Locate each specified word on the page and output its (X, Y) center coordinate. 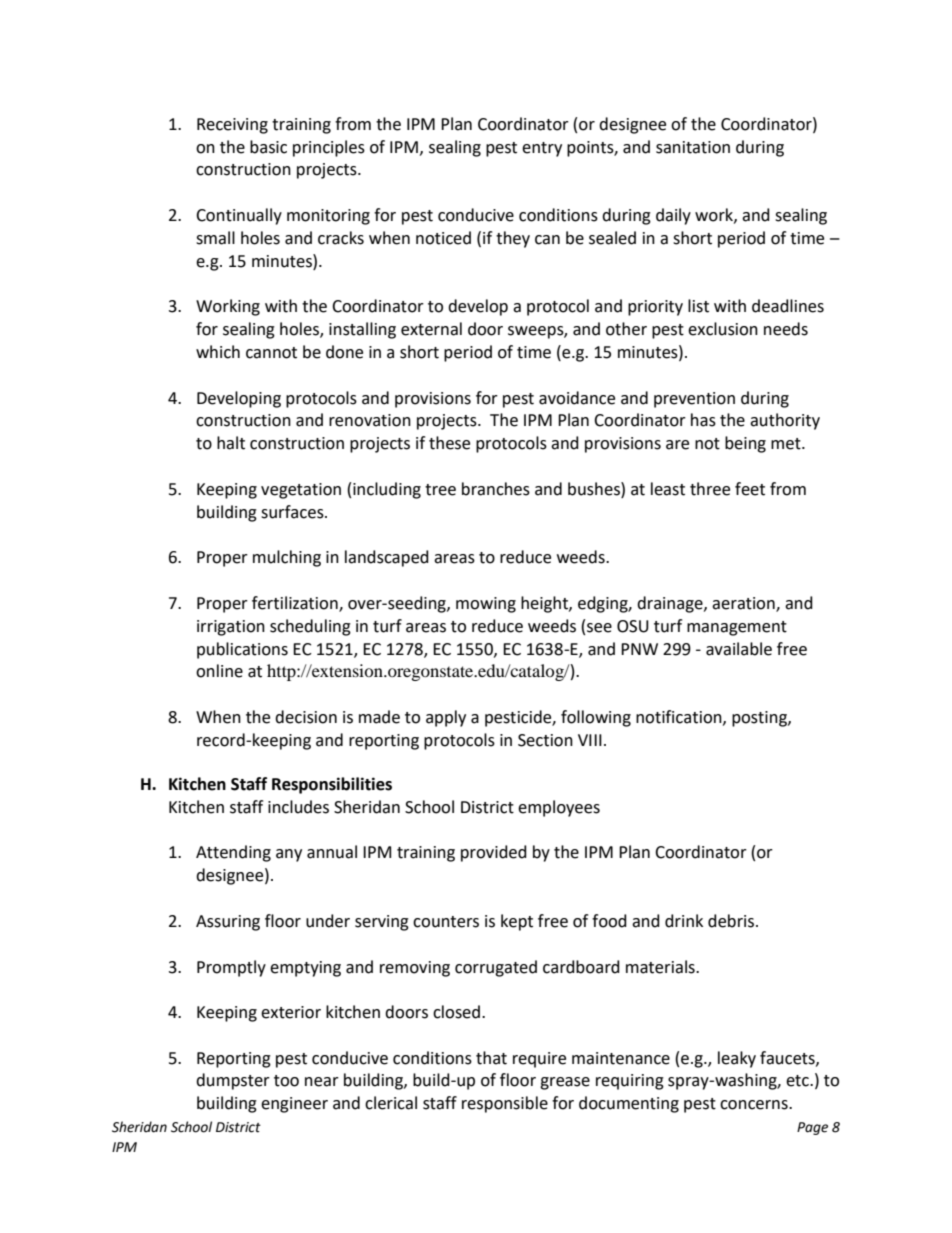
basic (268, 147)
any (289, 855)
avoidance (577, 398)
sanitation (693, 147)
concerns (755, 1105)
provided (494, 853)
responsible (505, 1104)
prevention (694, 400)
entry (542, 149)
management (737, 628)
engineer (294, 1105)
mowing (486, 605)
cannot (271, 353)
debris (732, 921)
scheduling (310, 627)
